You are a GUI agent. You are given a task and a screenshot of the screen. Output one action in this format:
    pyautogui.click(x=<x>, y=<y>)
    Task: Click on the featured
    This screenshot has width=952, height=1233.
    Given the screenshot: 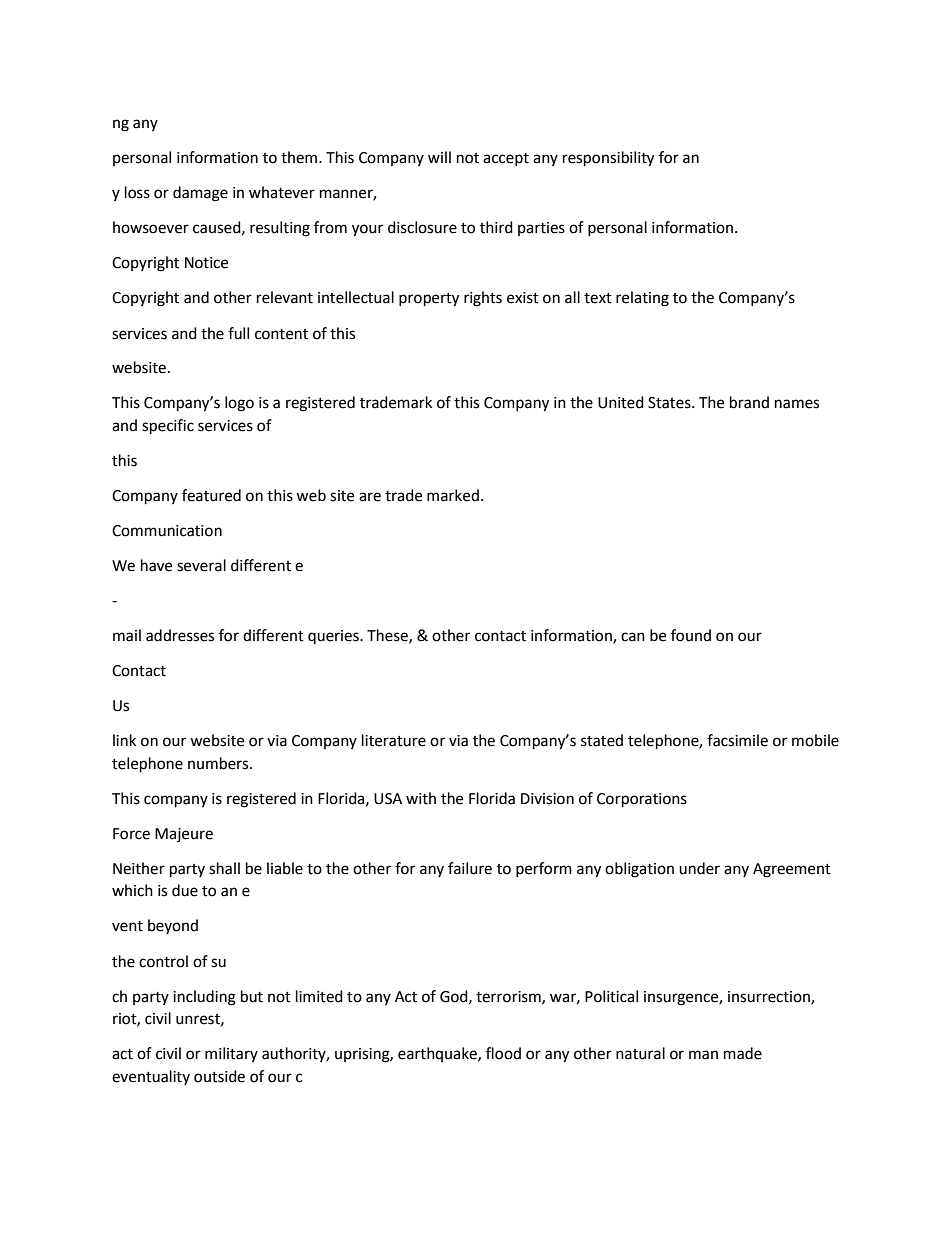 What is the action you would take?
    pyautogui.click(x=211, y=495)
